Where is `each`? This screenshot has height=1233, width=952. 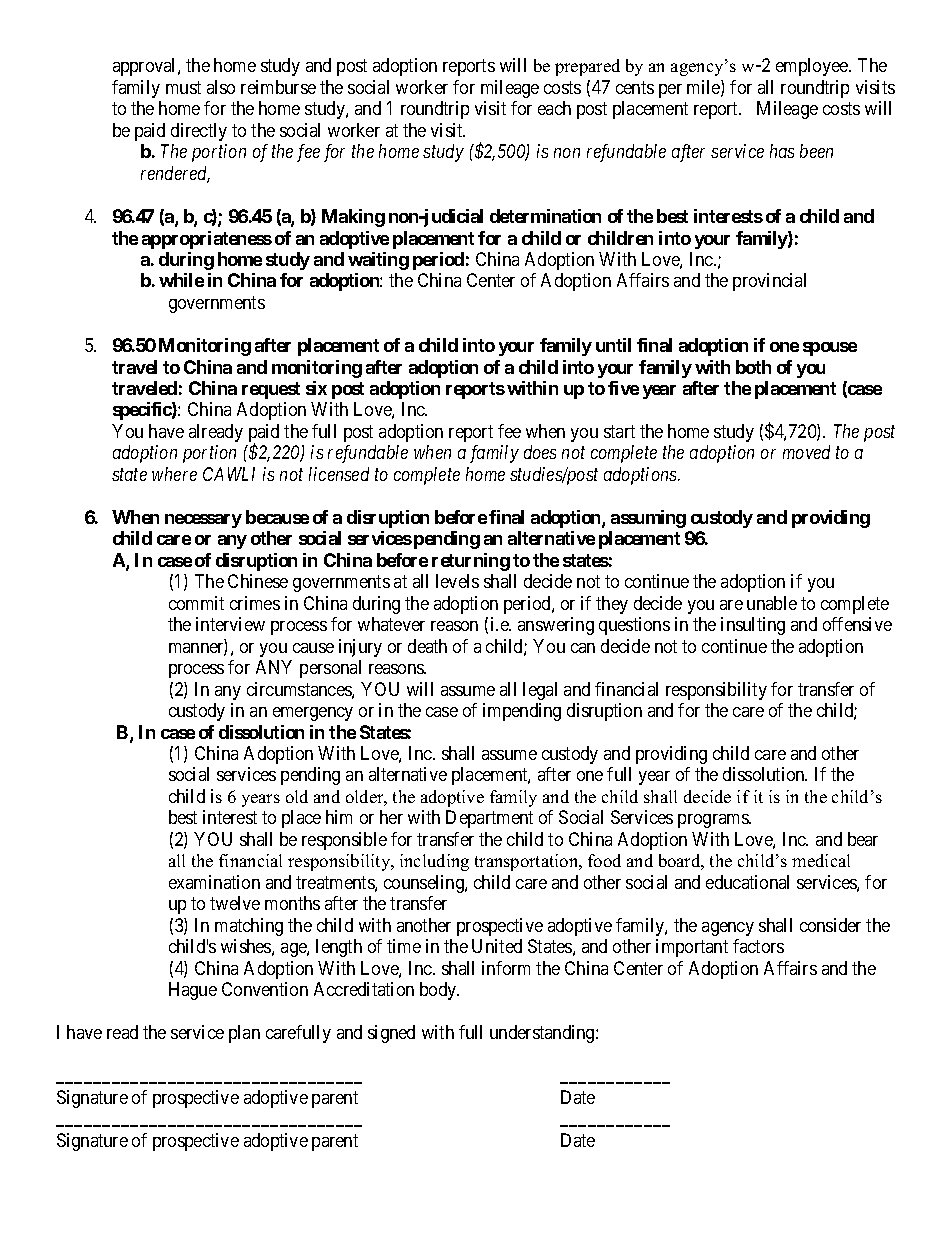 each is located at coordinates (554, 108).
